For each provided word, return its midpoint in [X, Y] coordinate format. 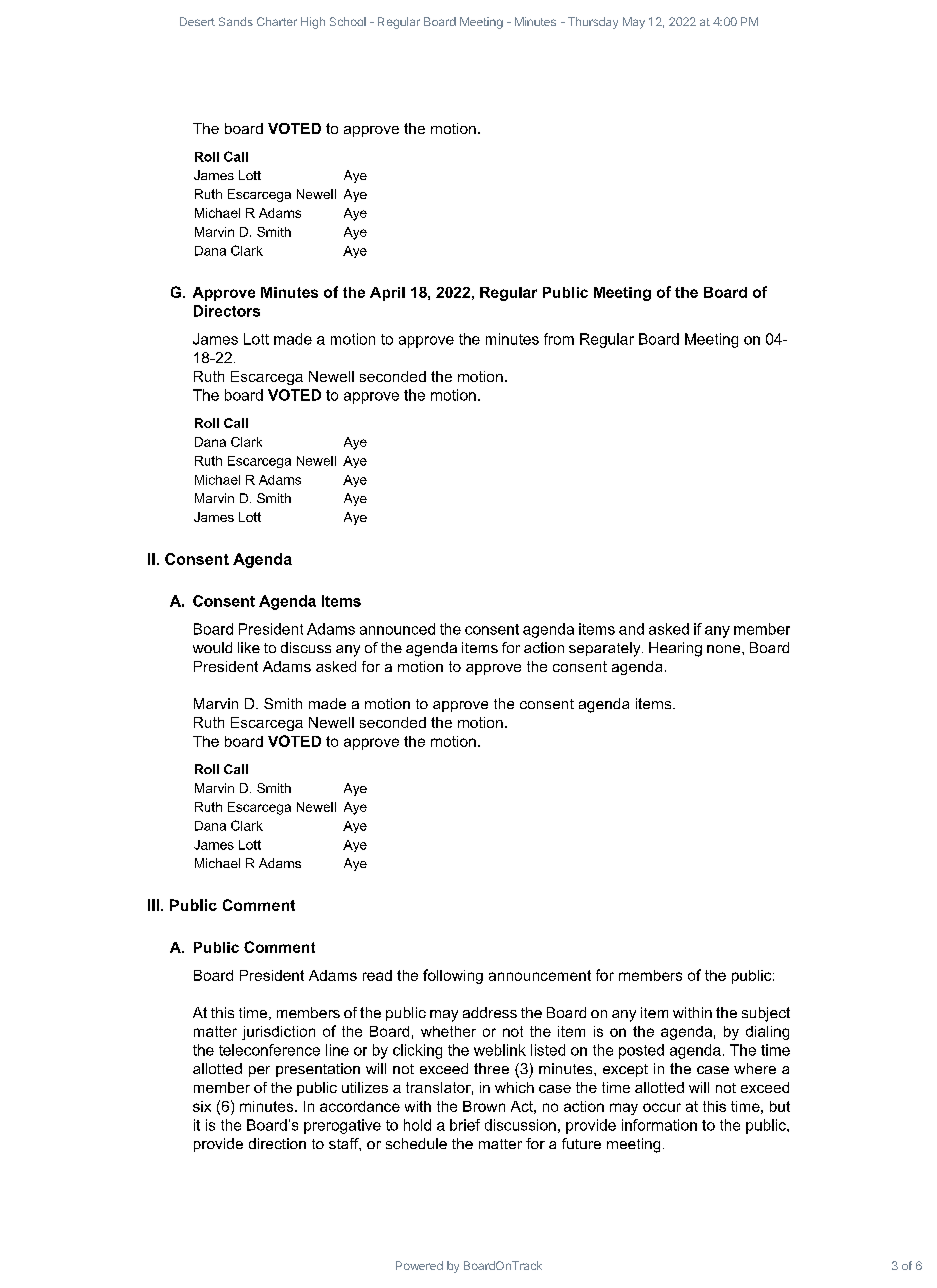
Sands [236, 21]
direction [277, 1143]
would [212, 647]
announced [397, 629]
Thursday [593, 23]
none [725, 649]
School [348, 21]
